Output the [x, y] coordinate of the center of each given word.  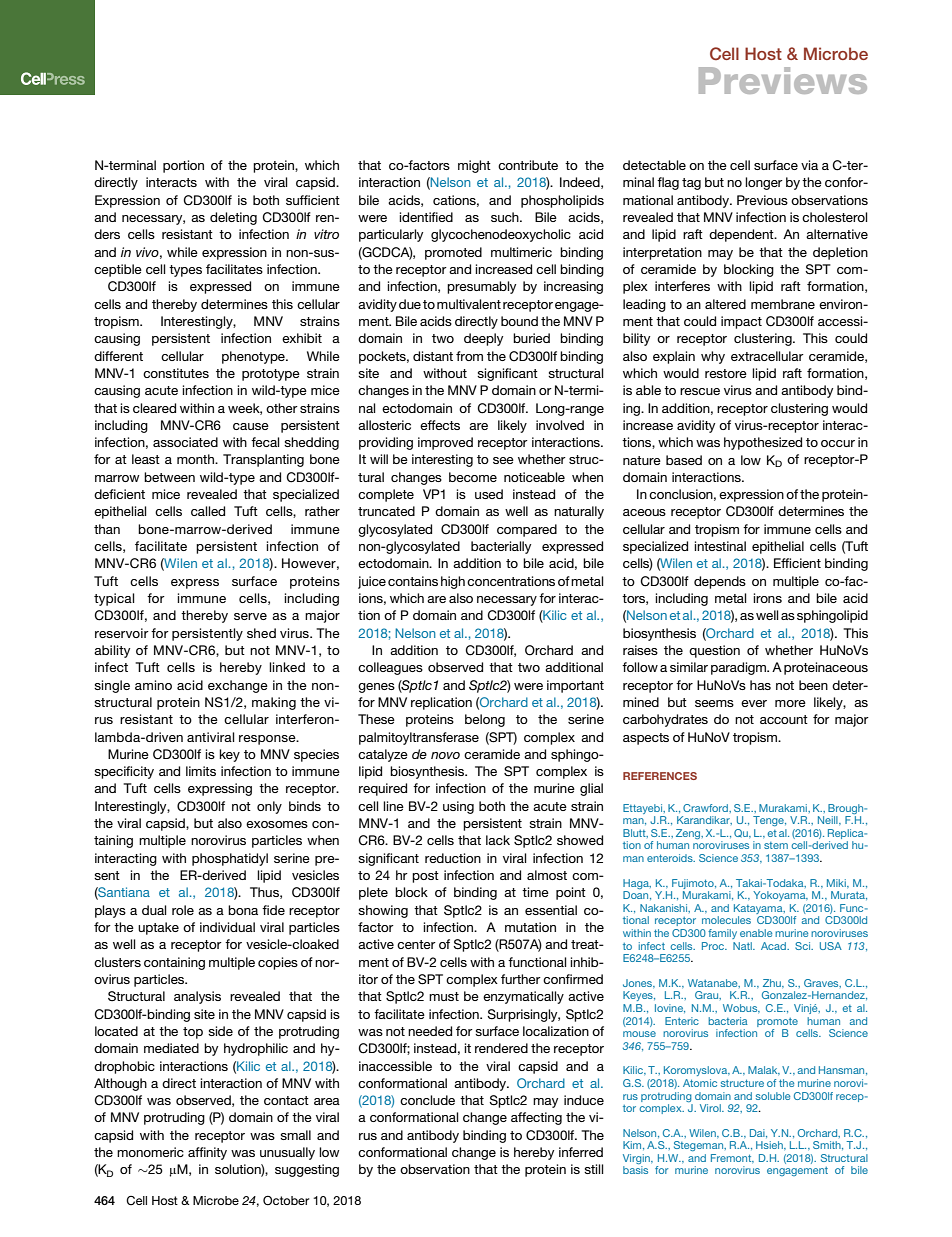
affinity [207, 1153]
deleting [233, 218]
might [474, 166]
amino [153, 685]
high [453, 582]
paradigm [739, 668]
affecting [536, 1118]
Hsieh [770, 1145]
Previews [783, 80]
